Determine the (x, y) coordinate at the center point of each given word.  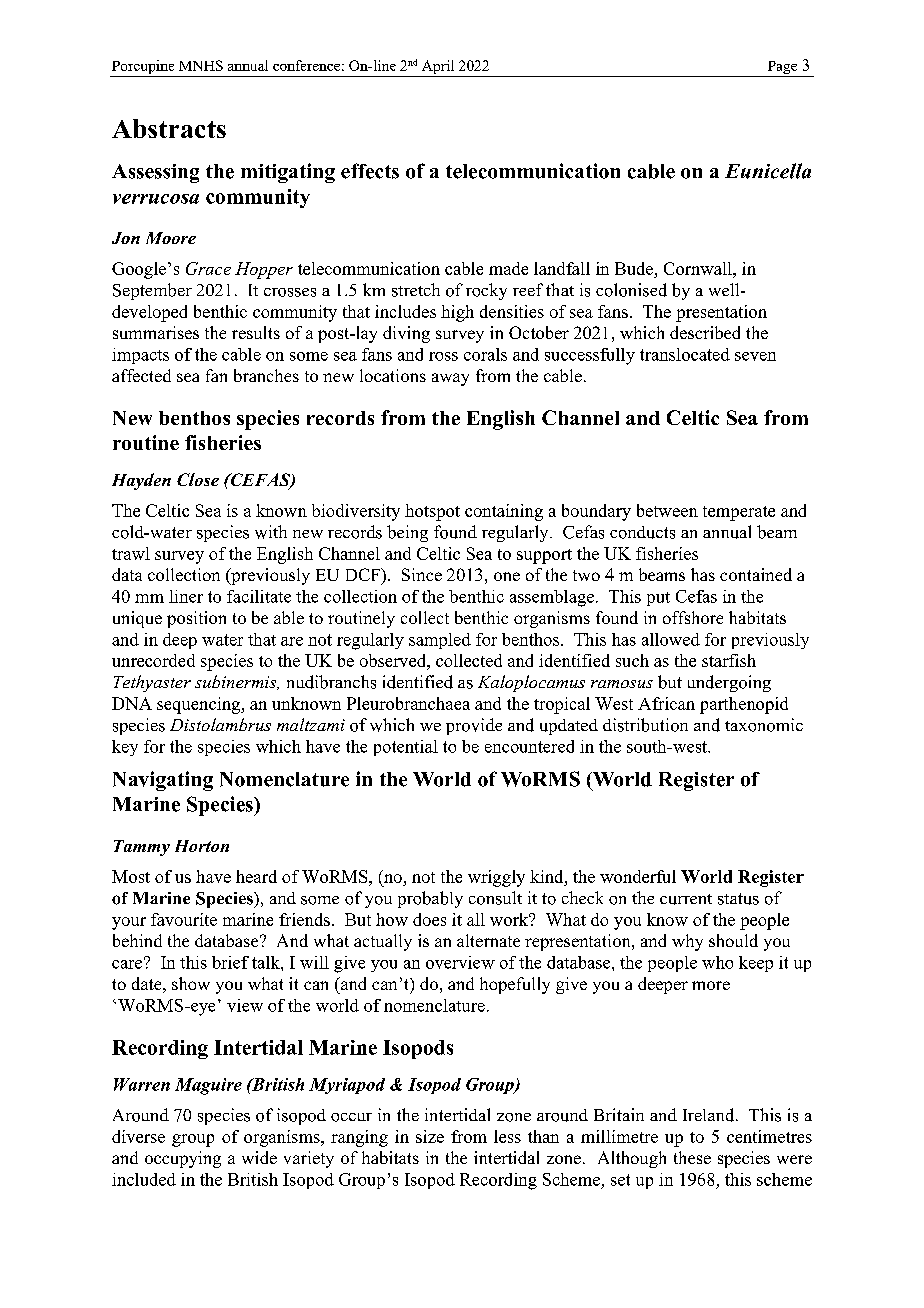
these (692, 1157)
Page (782, 69)
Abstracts (169, 128)
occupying (183, 1159)
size (430, 1136)
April (438, 68)
